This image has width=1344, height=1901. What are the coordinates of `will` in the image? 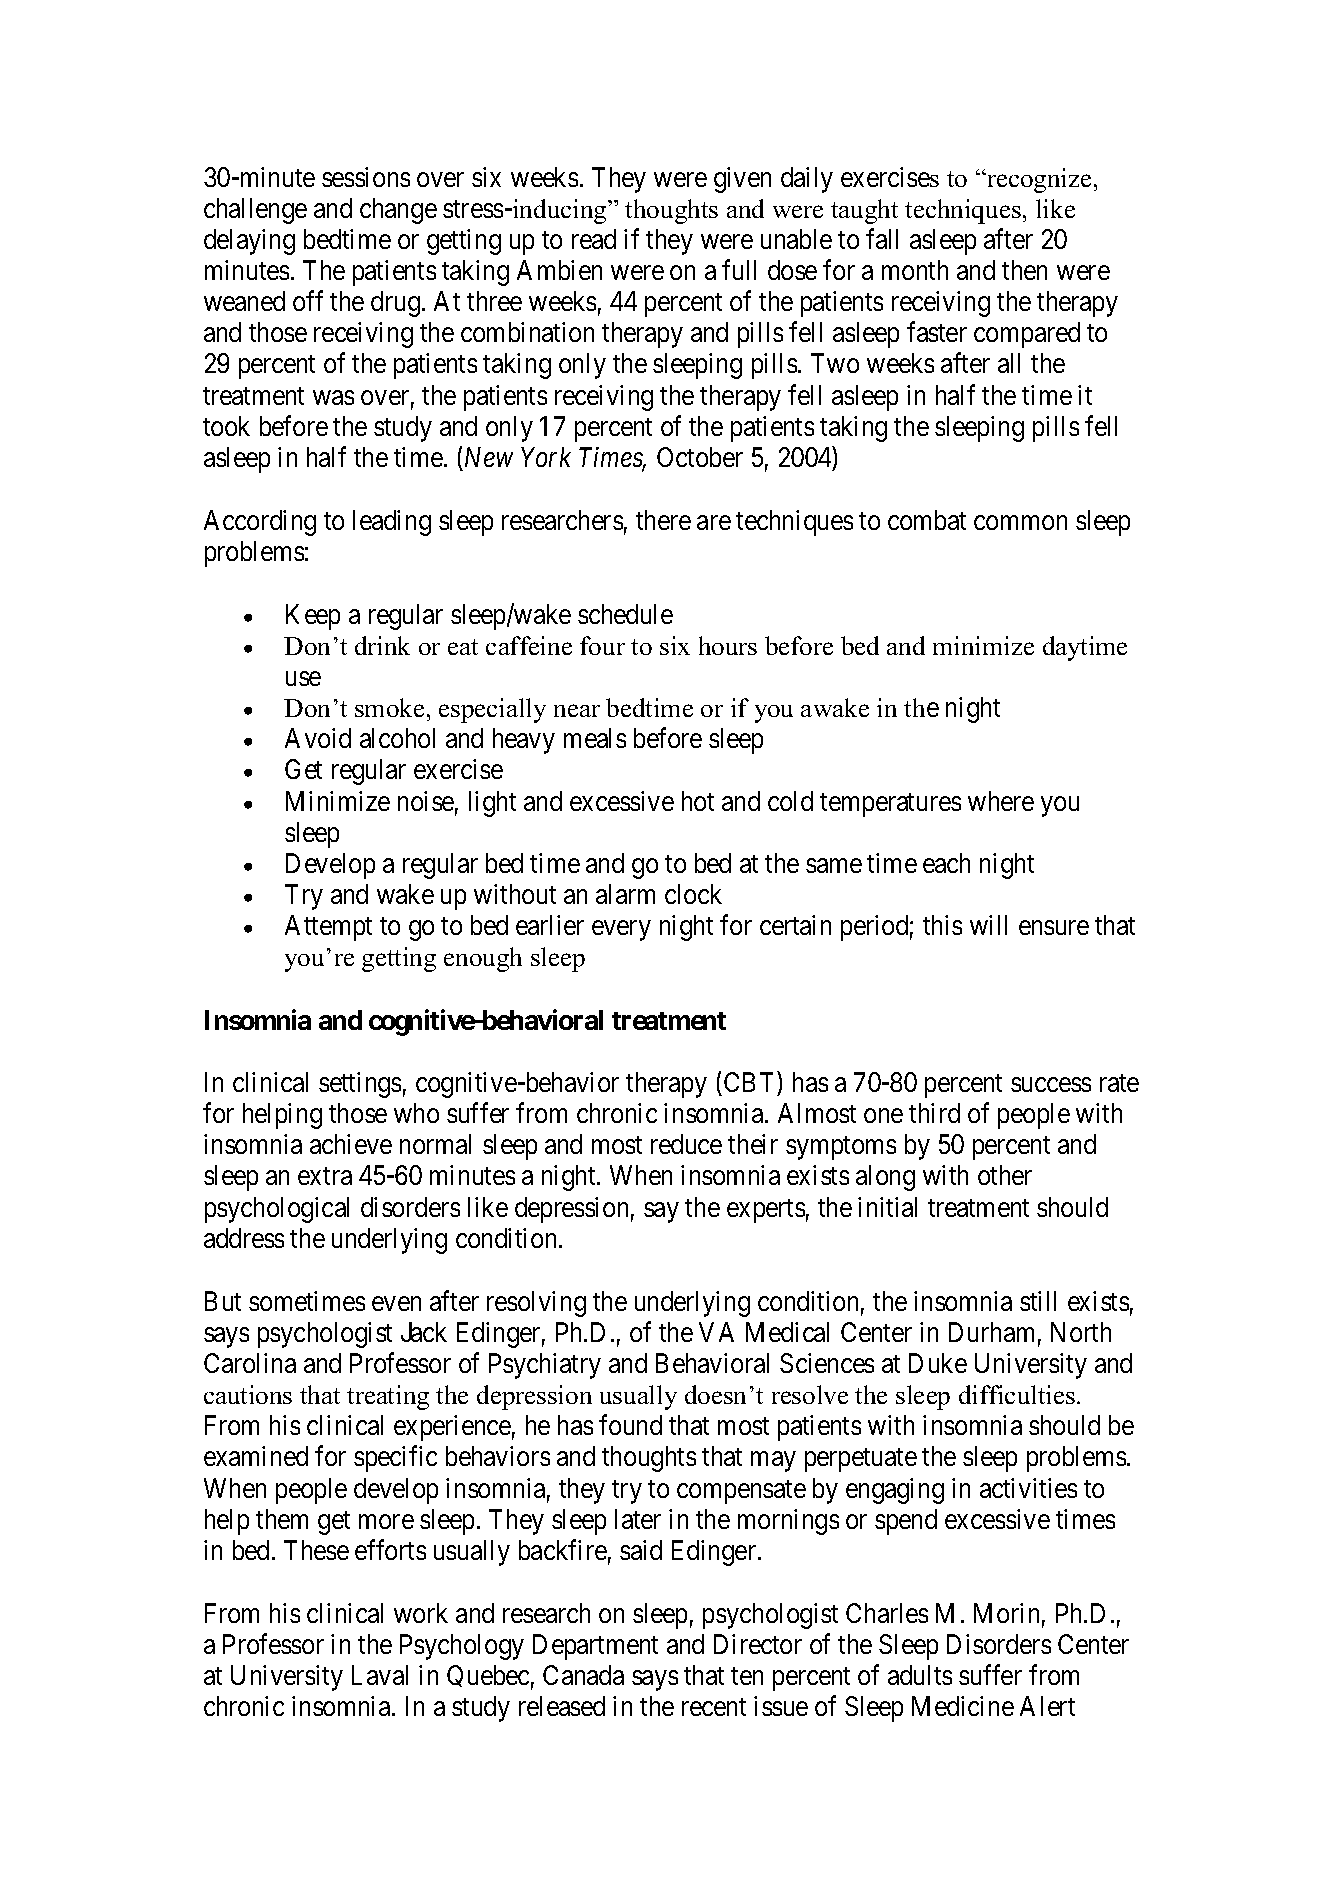 It's located at (988, 925).
